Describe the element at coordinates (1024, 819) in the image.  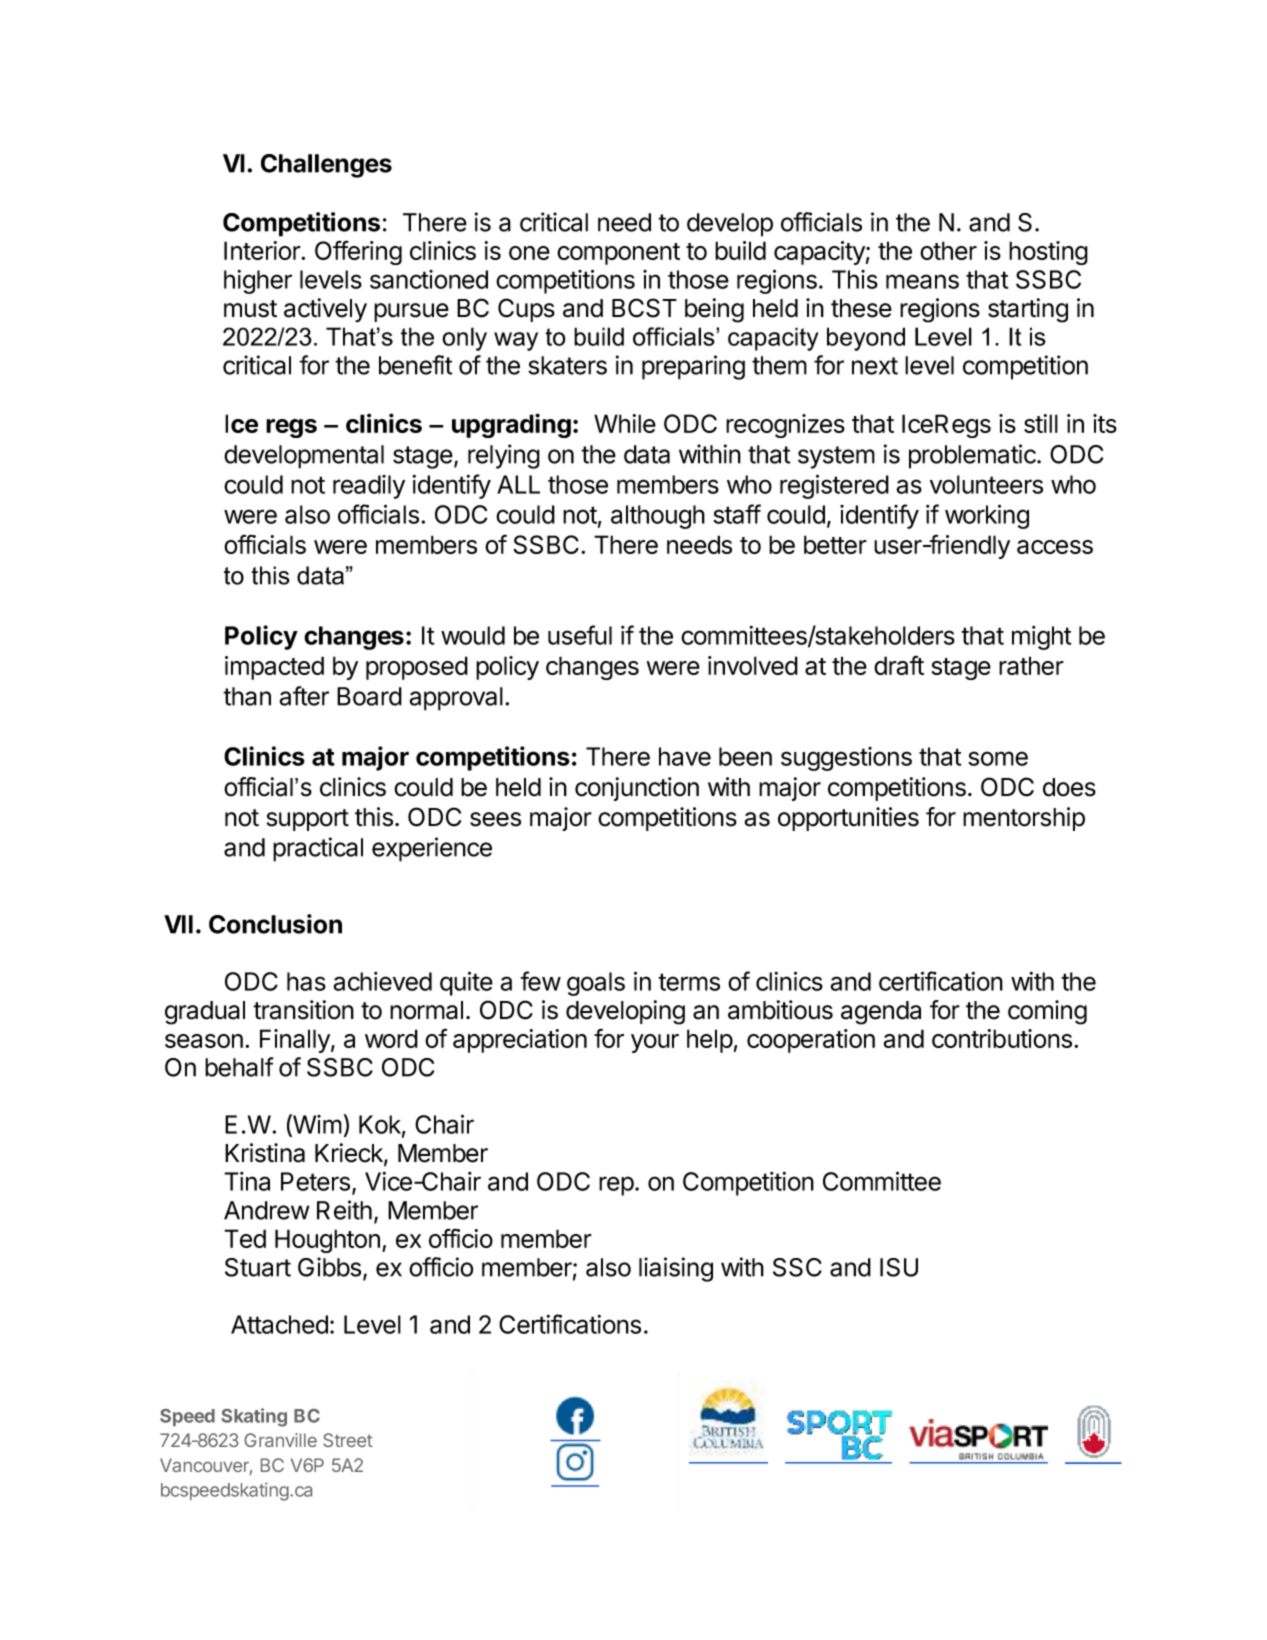
I see `mentorship` at that location.
